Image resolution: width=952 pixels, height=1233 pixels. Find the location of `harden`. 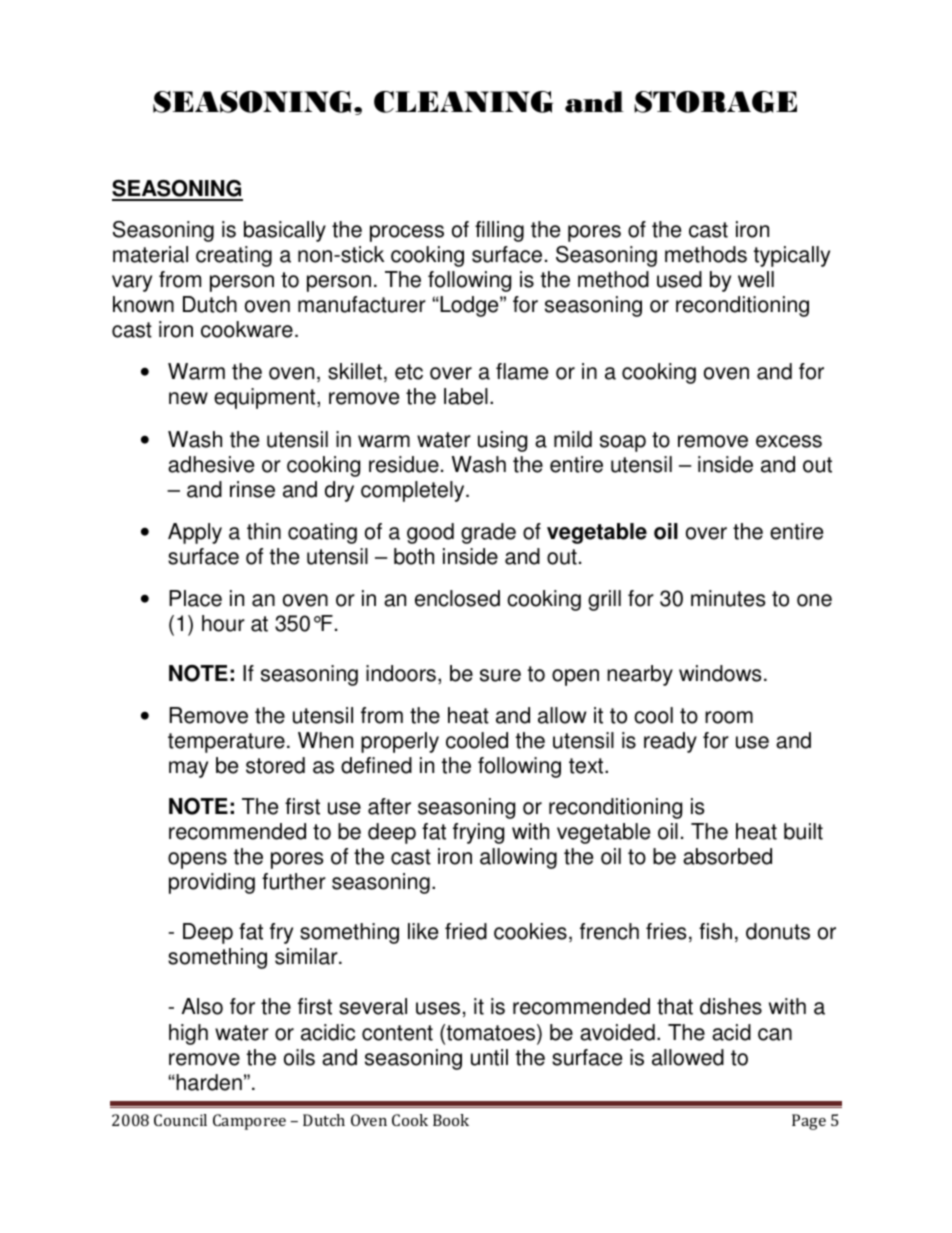

harden is located at coordinates (208, 1082).
